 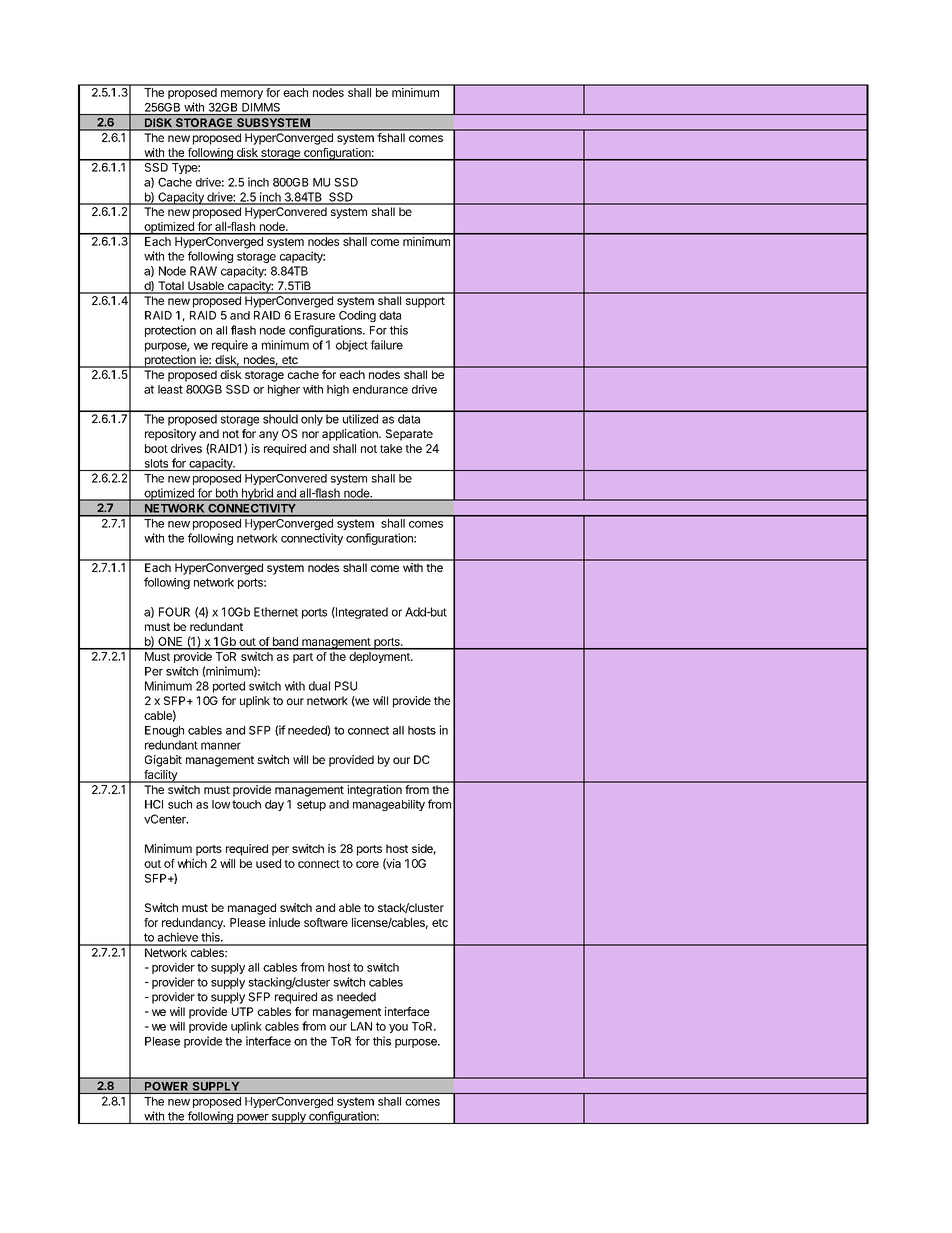 What do you see at coordinates (386, 345) in the screenshot?
I see `failure` at bounding box center [386, 345].
